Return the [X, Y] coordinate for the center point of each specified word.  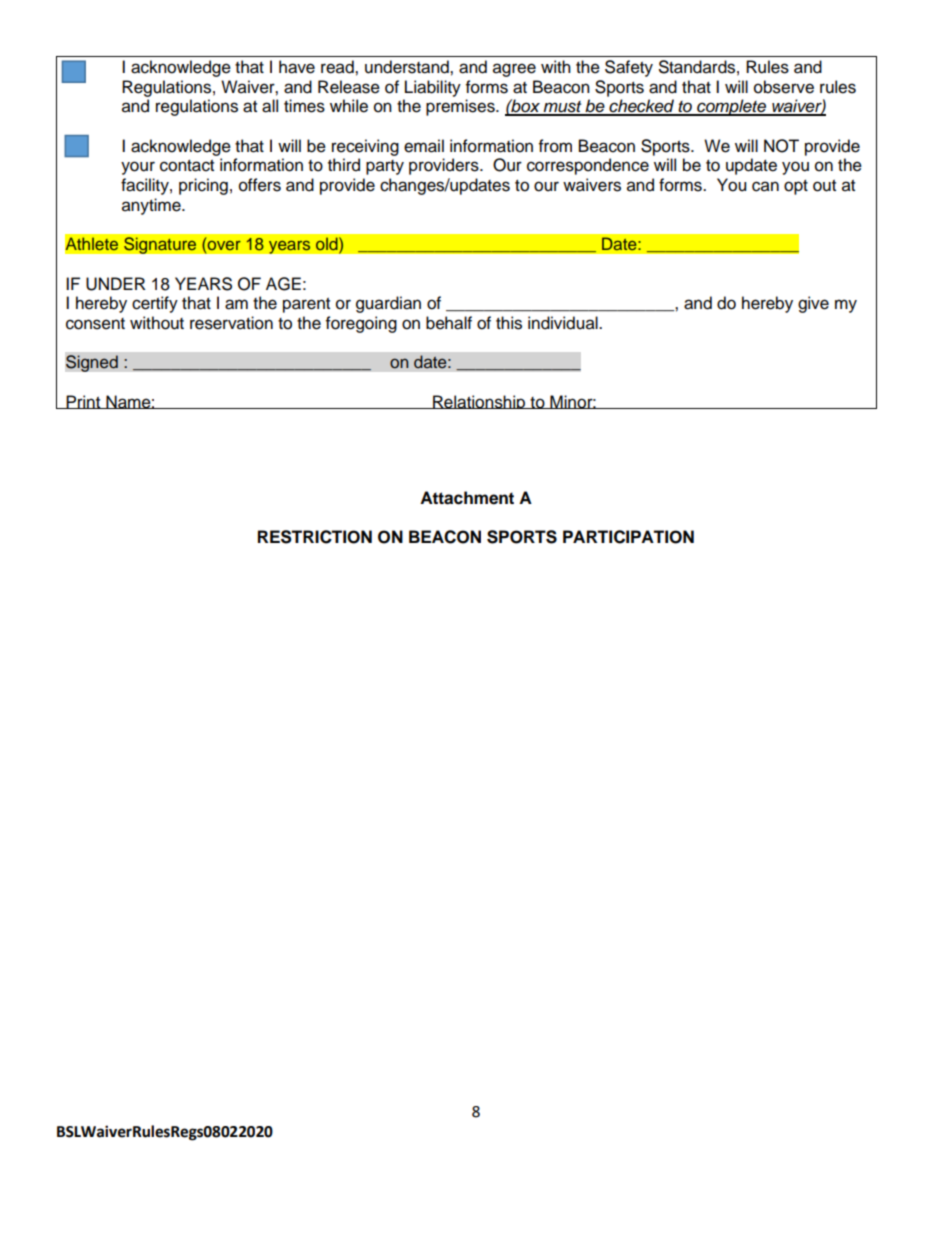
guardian [388, 304]
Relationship [479, 402]
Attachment [467, 498]
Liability [433, 88]
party [385, 167]
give [813, 304]
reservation [231, 323]
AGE [283, 284]
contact [187, 166]
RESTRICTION [315, 537]
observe [784, 87]
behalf [449, 323]
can [765, 186]
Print [83, 402]
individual [564, 323]
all [270, 106]
